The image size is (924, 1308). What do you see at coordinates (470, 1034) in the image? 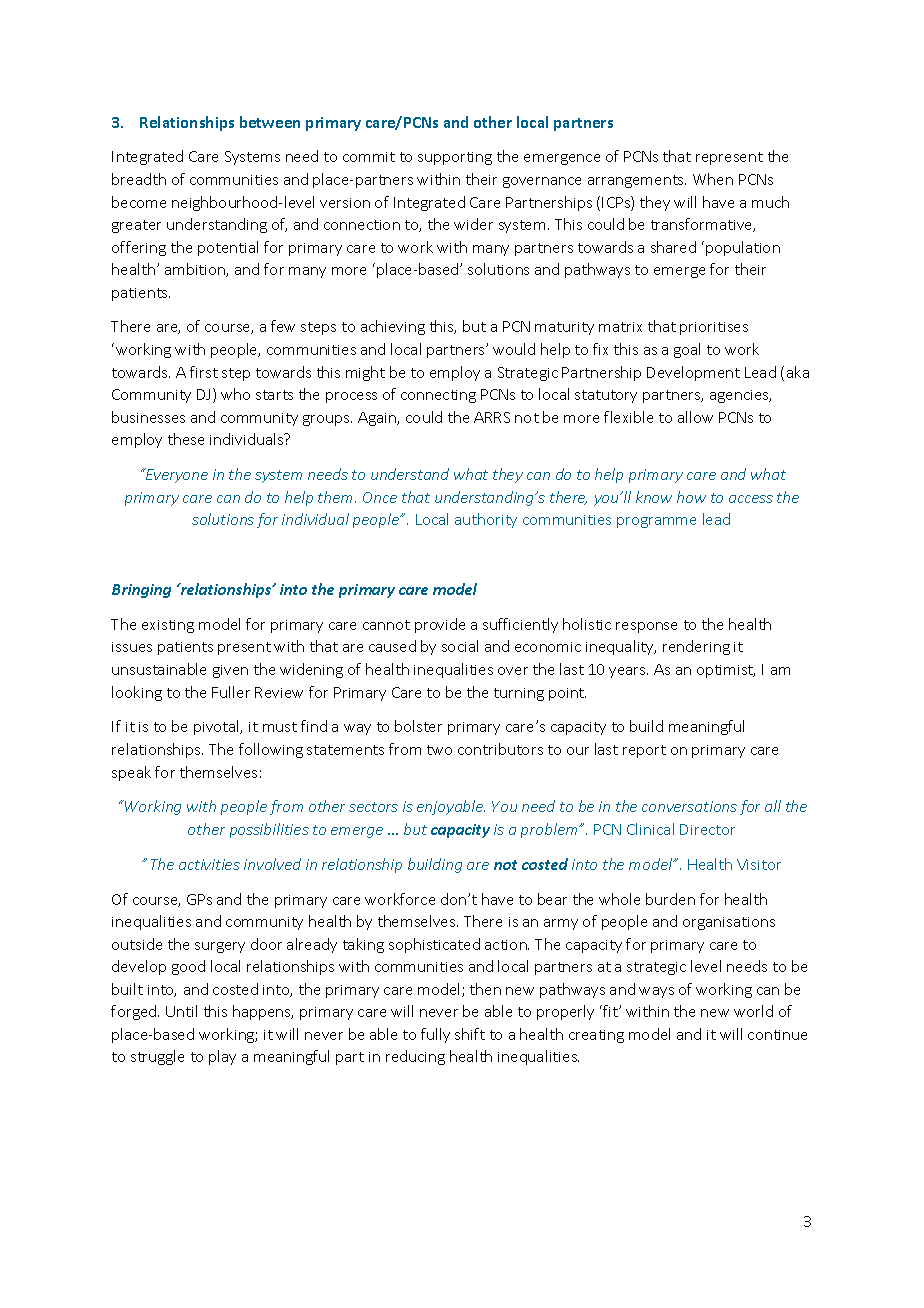
I see `shift` at bounding box center [470, 1034].
